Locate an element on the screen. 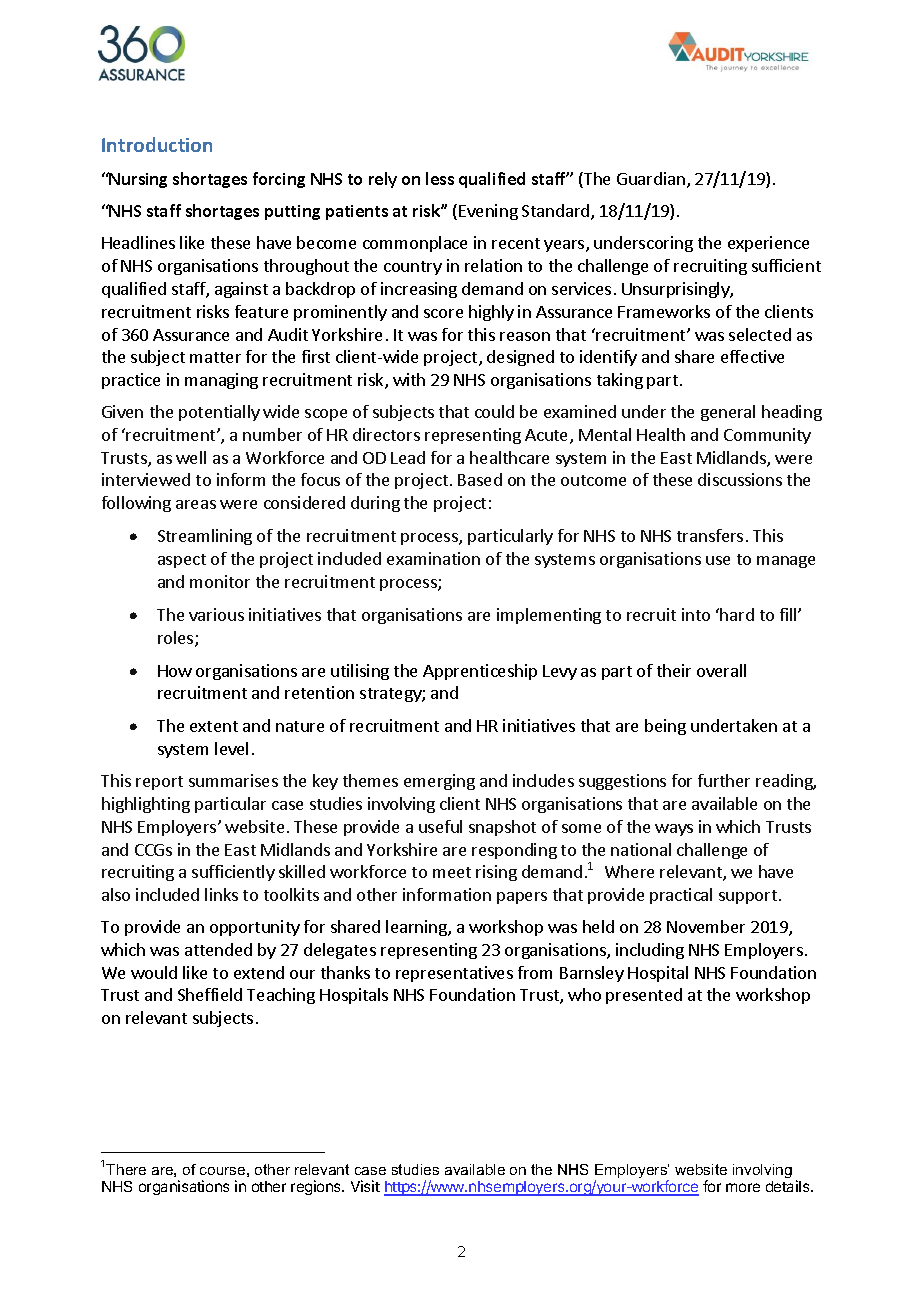  Introduction is located at coordinates (157, 144).
